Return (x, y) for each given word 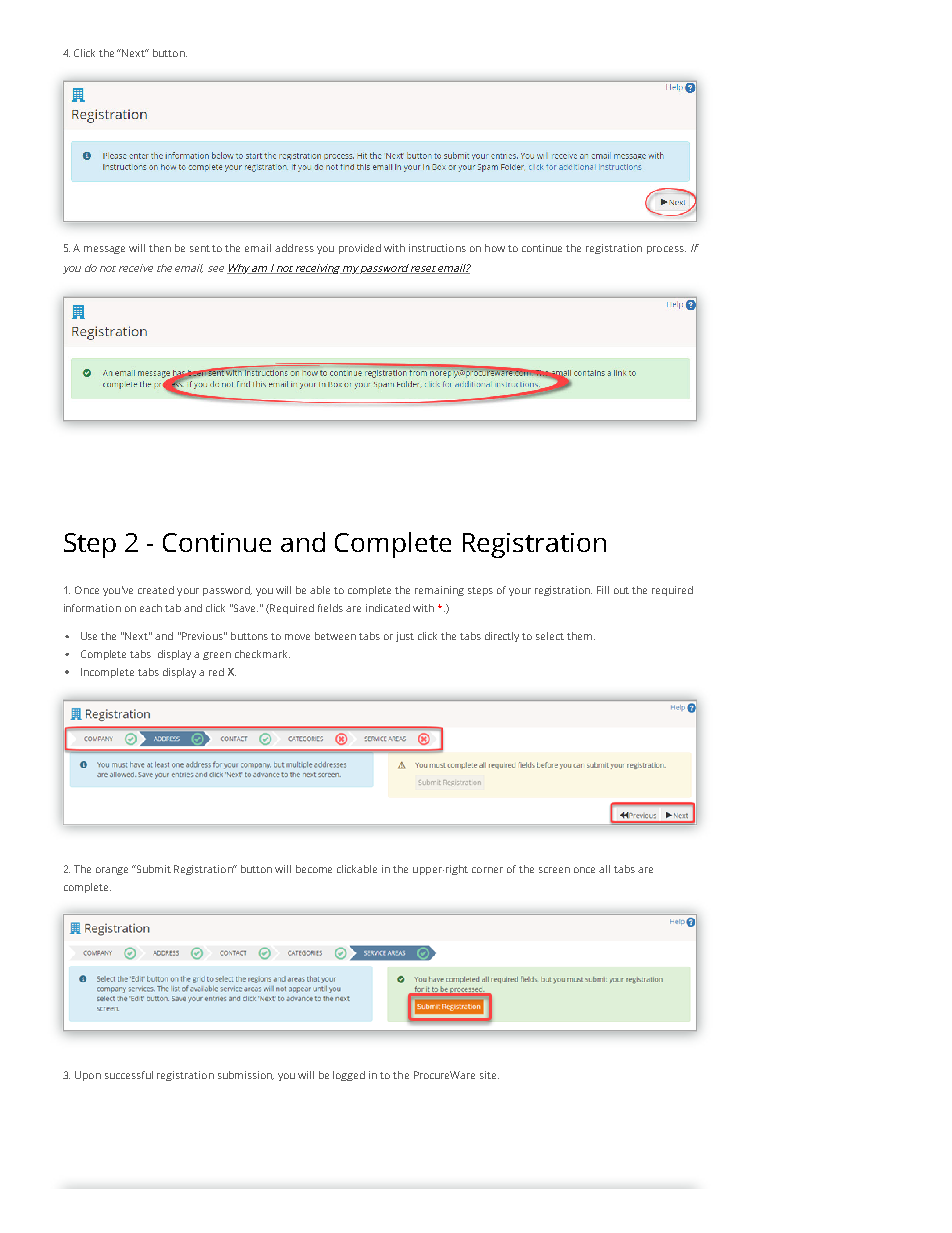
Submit (153, 869)
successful (129, 1075)
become (314, 869)
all (604, 869)
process (666, 250)
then (160, 248)
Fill (603, 590)
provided (360, 249)
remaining (439, 591)
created (156, 590)
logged (349, 1076)
